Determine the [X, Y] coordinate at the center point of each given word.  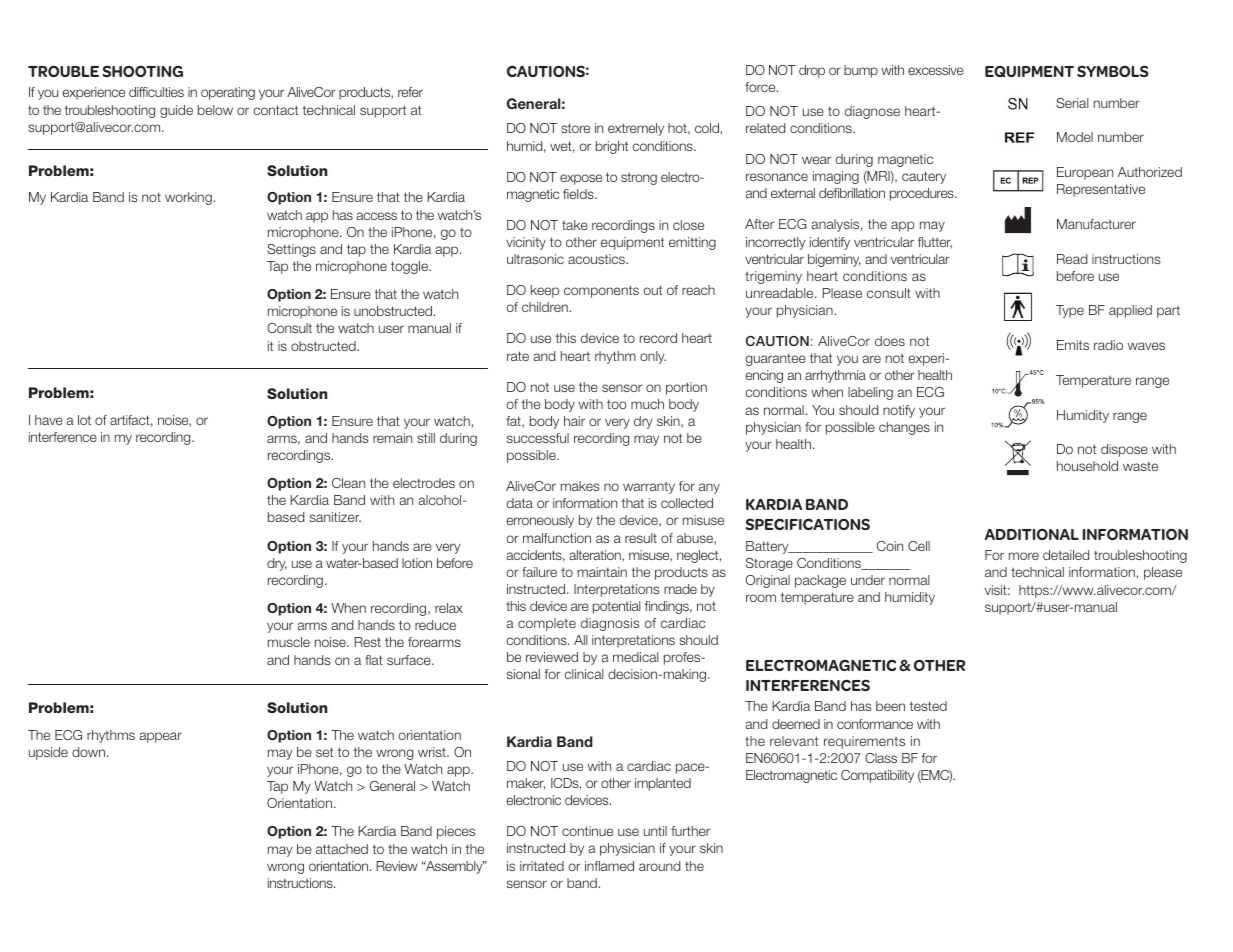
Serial [1072, 103]
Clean [348, 483]
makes [580, 486]
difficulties [156, 92]
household [1087, 466]
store [575, 128]
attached [342, 849]
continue [587, 831]
